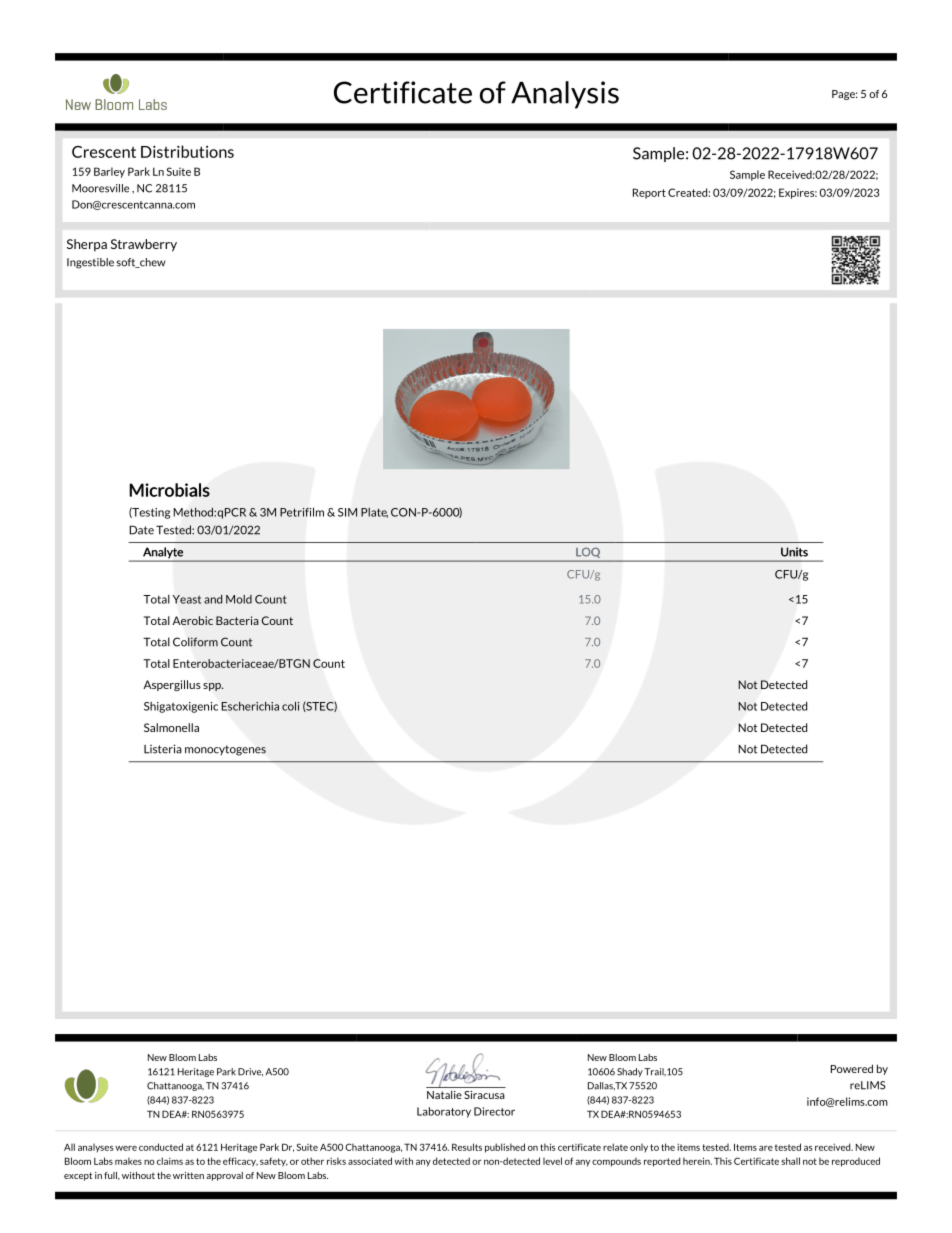 This document has height=1233, width=952. I want to click on conducted, so click(161, 1147).
